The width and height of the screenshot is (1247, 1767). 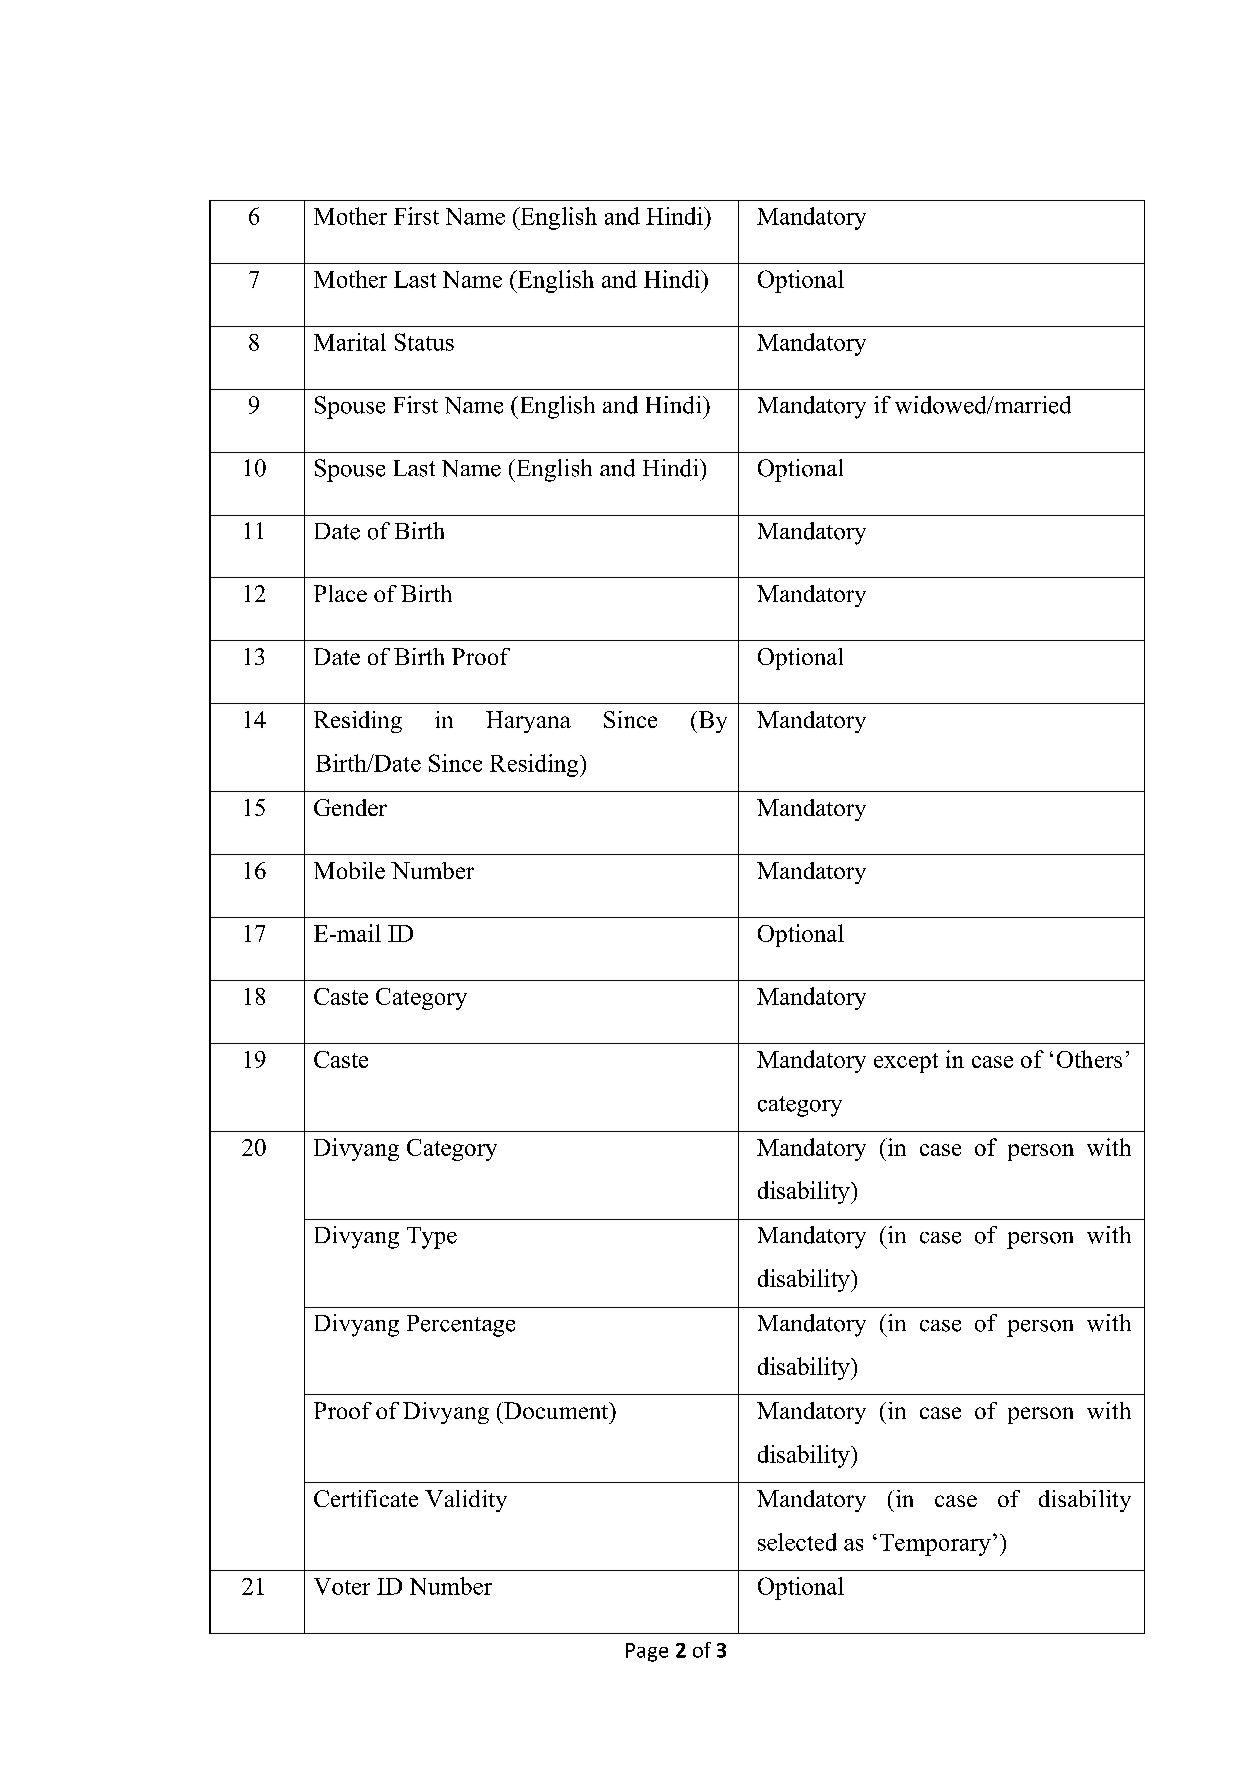 What do you see at coordinates (528, 722) in the screenshot?
I see `Haryana` at bounding box center [528, 722].
